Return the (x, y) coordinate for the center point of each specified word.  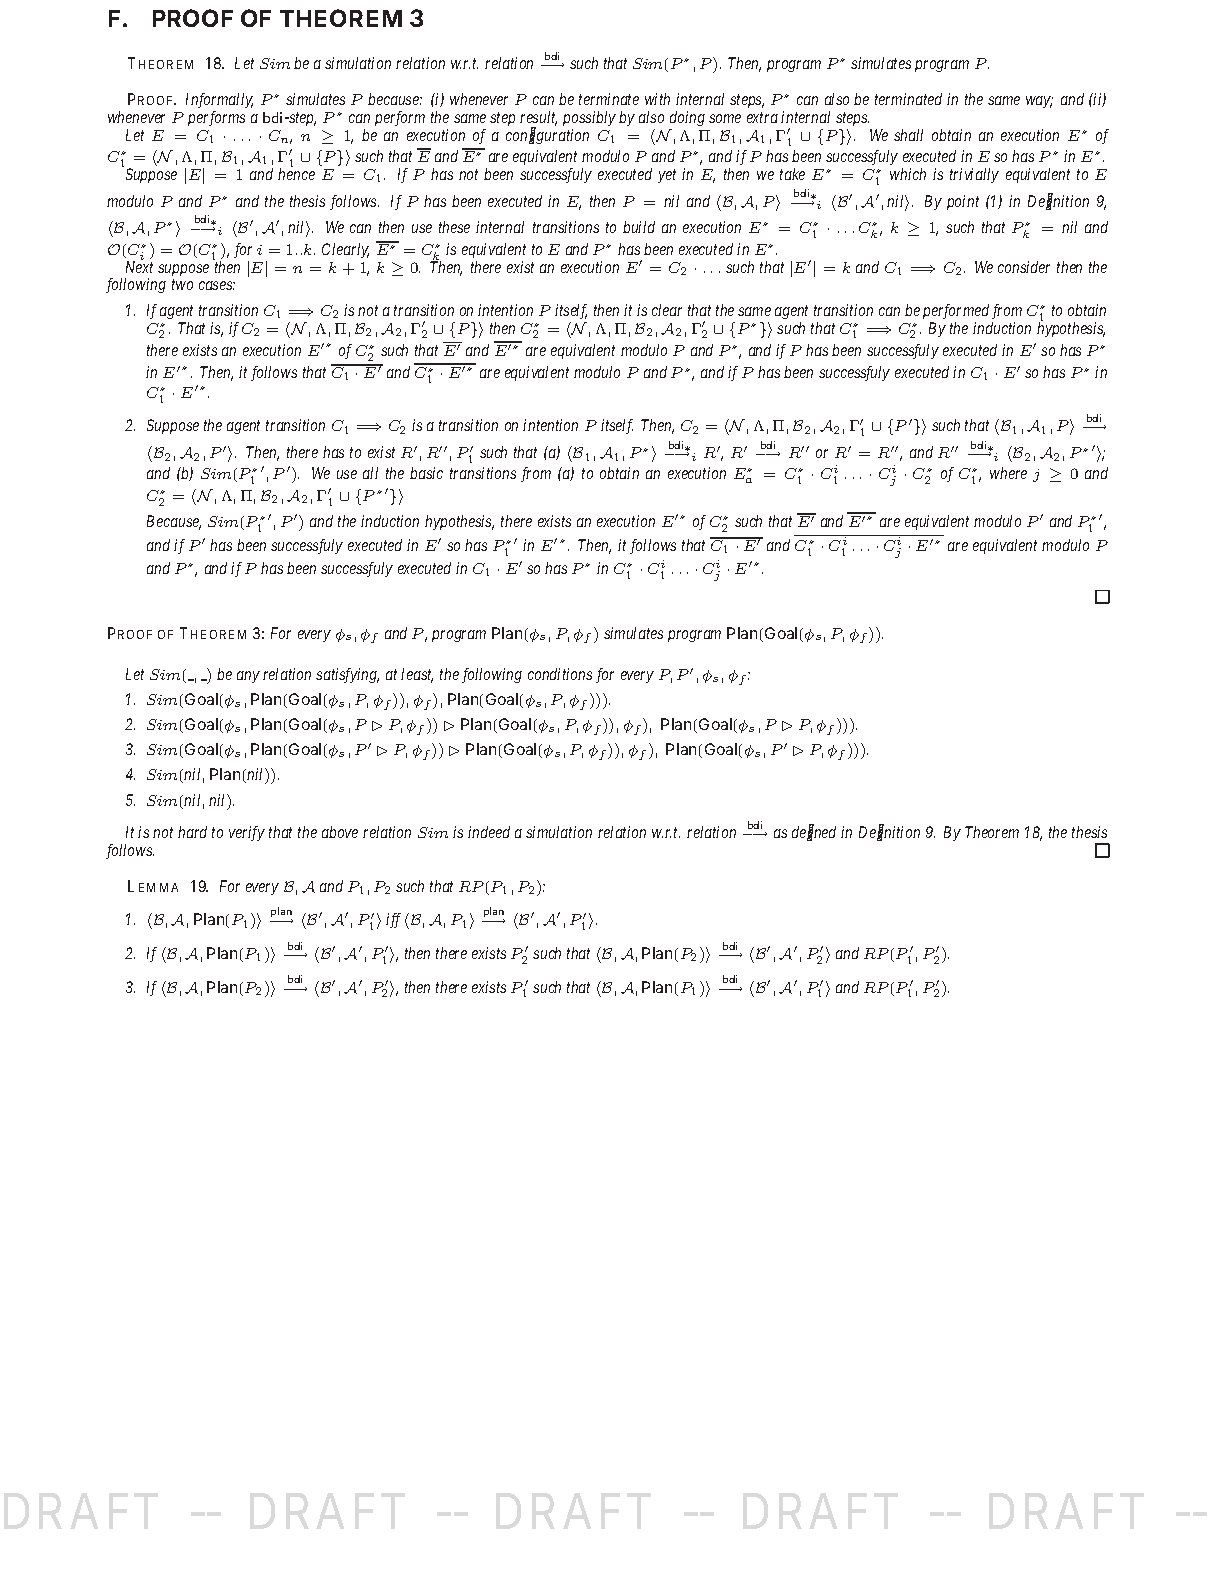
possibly (589, 118)
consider (1024, 267)
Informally (219, 100)
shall (908, 135)
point (963, 202)
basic (426, 473)
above (340, 832)
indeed (489, 832)
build (639, 227)
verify (247, 833)
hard (192, 832)
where (1008, 473)
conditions (560, 674)
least (417, 675)
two (182, 285)
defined (814, 833)
